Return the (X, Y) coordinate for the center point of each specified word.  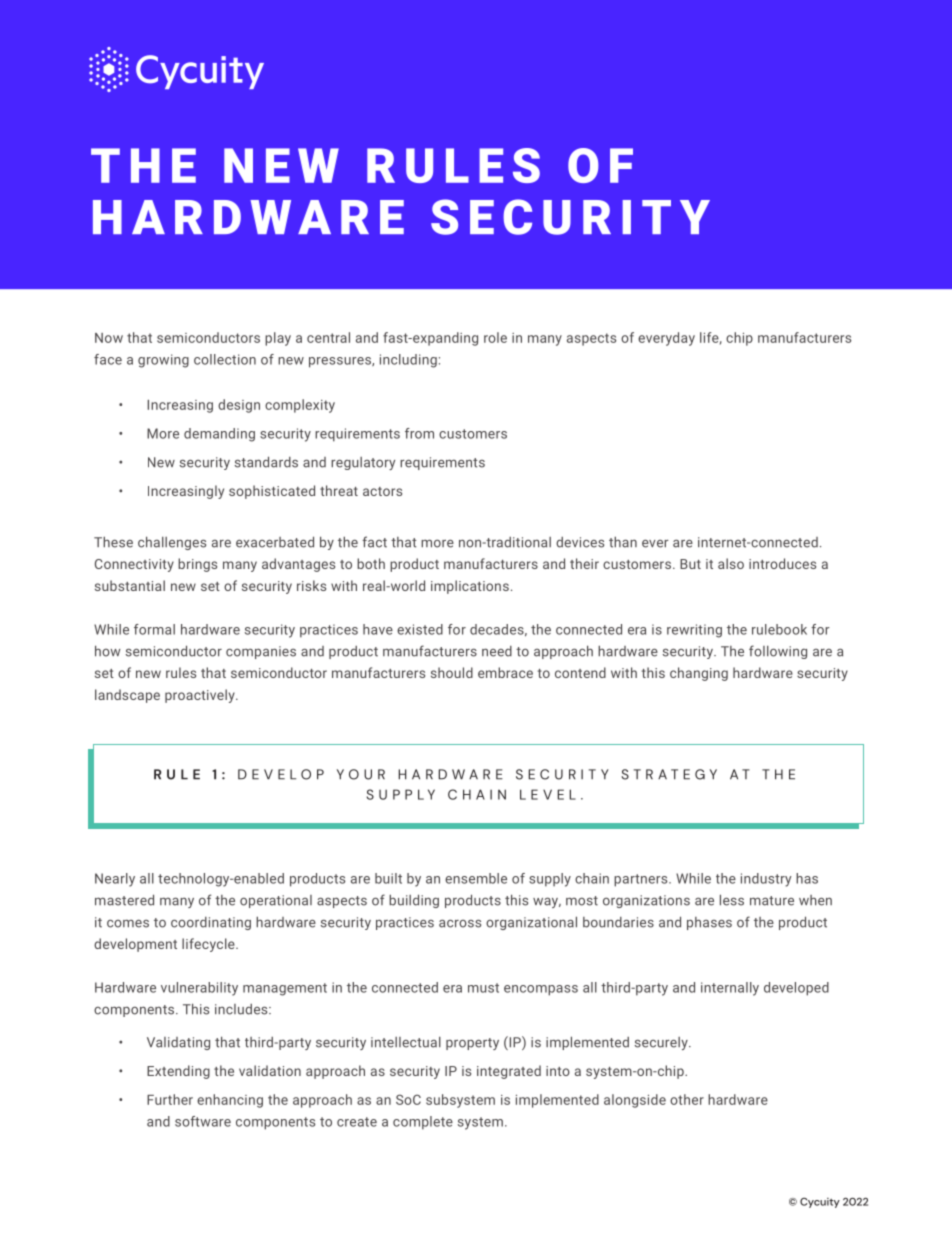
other (687, 1099)
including (408, 361)
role (495, 337)
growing (163, 361)
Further (170, 1099)
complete (423, 1123)
